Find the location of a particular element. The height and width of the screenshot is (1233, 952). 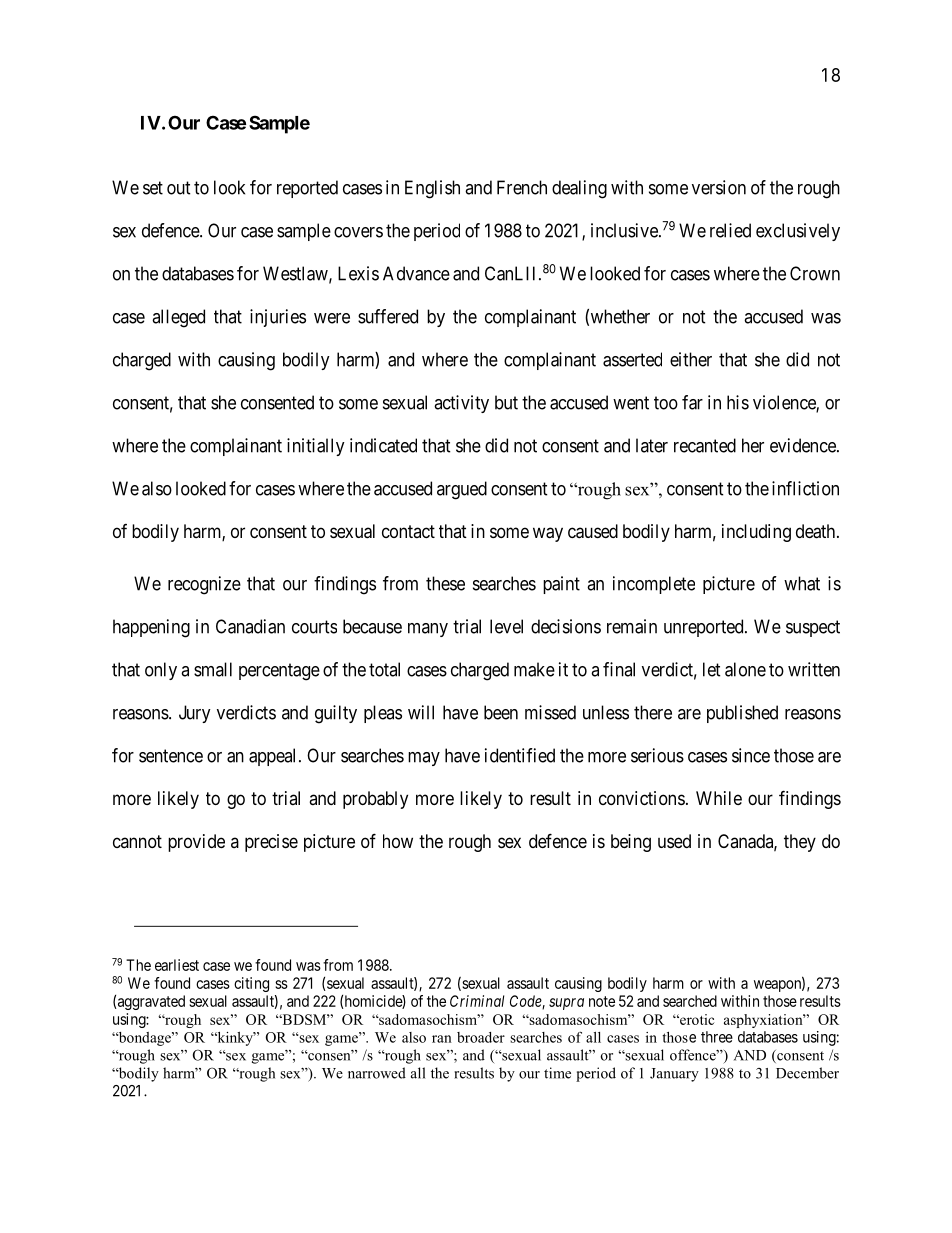

English is located at coordinates (432, 189).
